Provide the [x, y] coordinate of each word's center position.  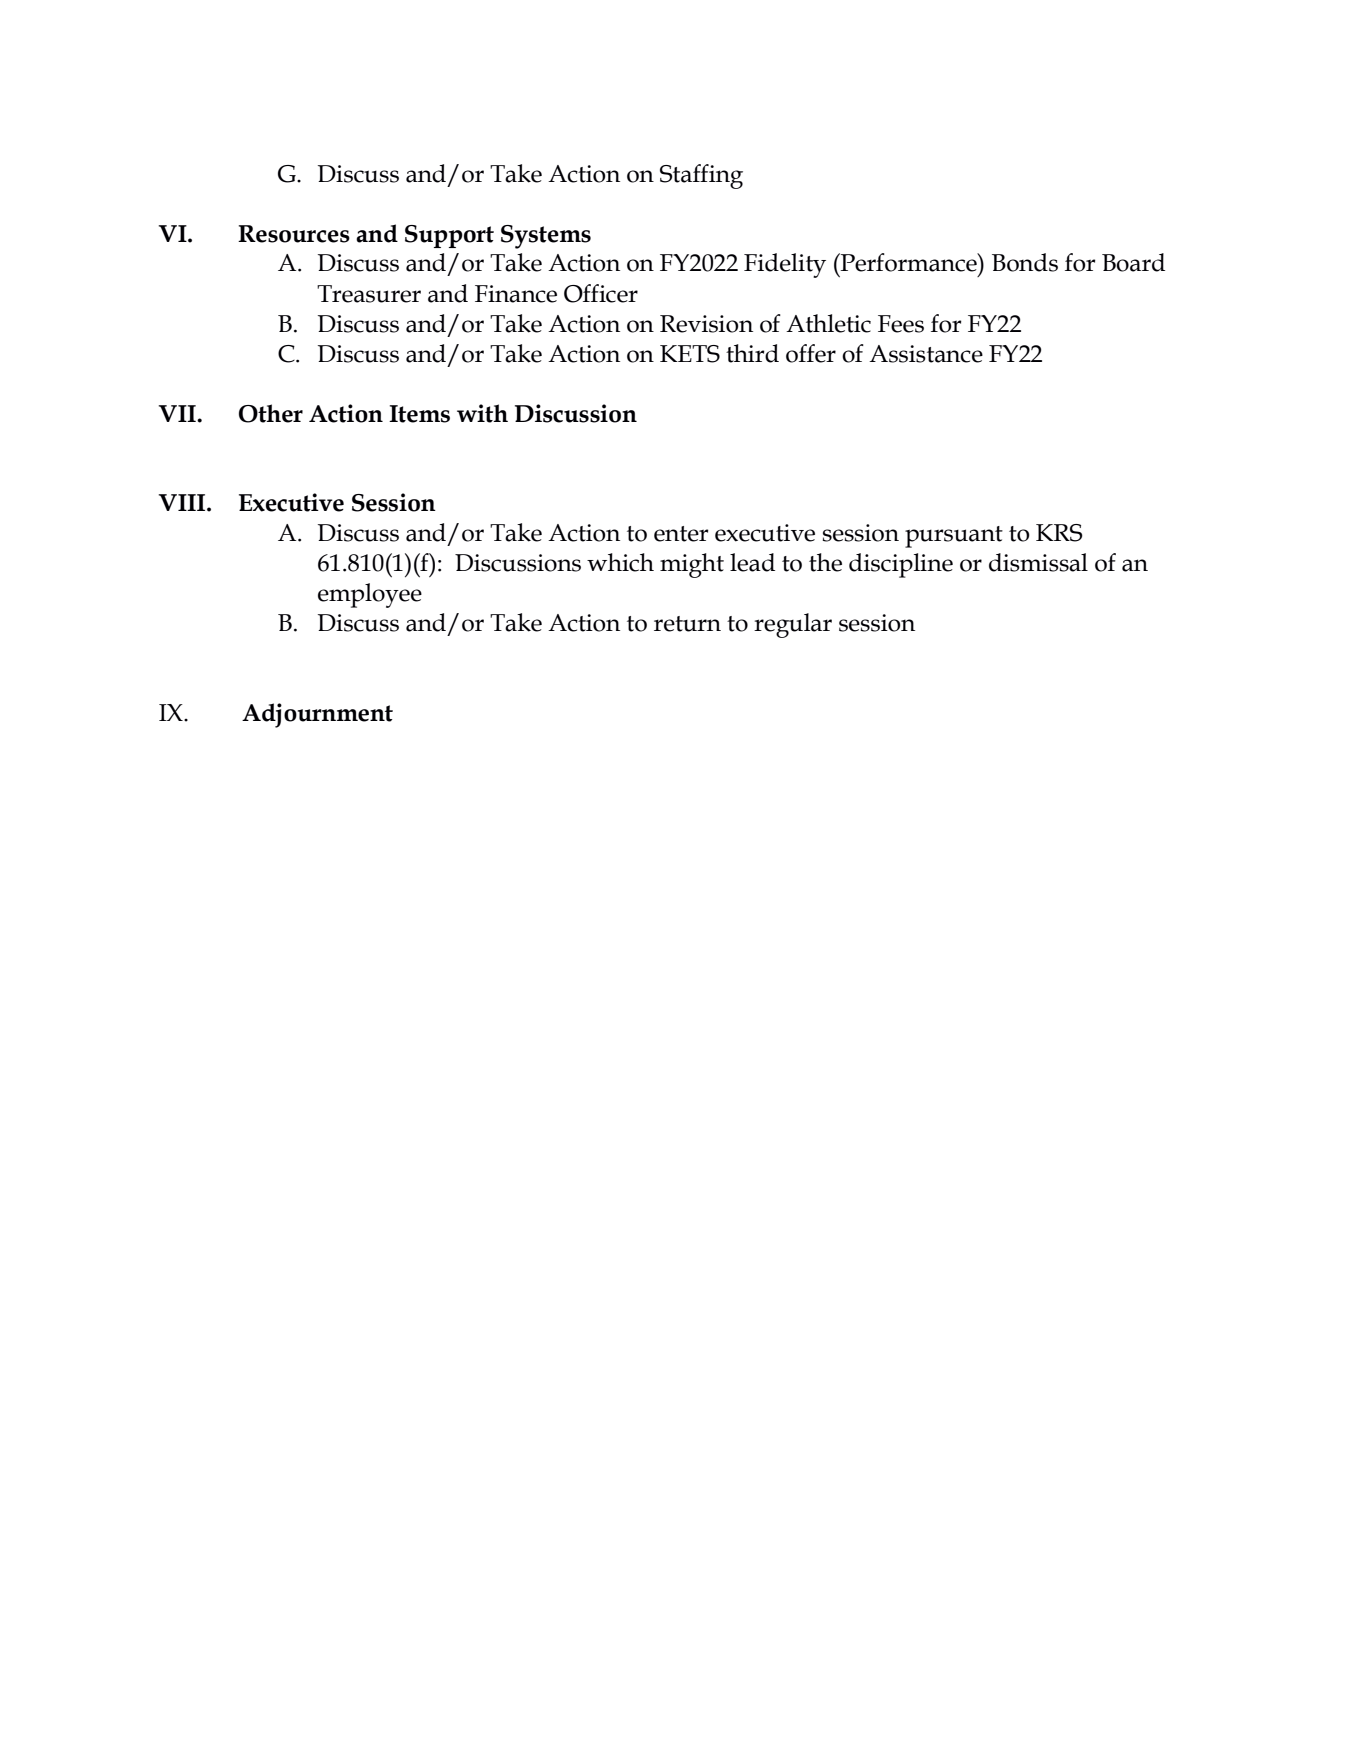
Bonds [1025, 262]
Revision [706, 324]
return [687, 624]
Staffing [701, 176]
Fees [901, 324]
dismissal [1038, 562]
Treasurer [369, 294]
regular [793, 625]
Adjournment [317, 715]
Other [271, 413]
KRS [1059, 533]
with [482, 413]
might [692, 565]
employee [370, 595]
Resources [294, 234]
